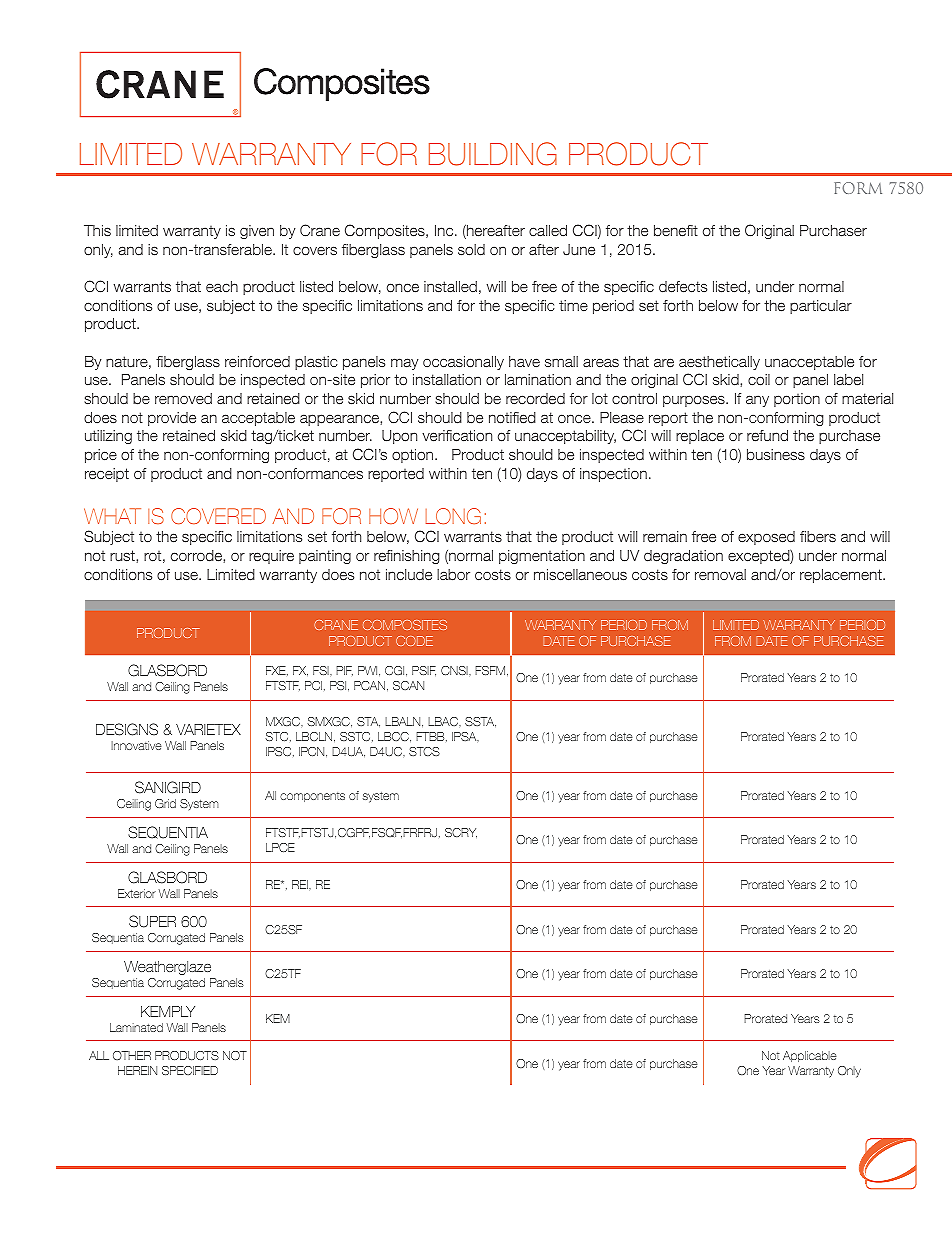 Image resolution: width=952 pixels, height=1233 pixels. What do you see at coordinates (810, 1056) in the screenshot?
I see `Applicable` at bounding box center [810, 1056].
